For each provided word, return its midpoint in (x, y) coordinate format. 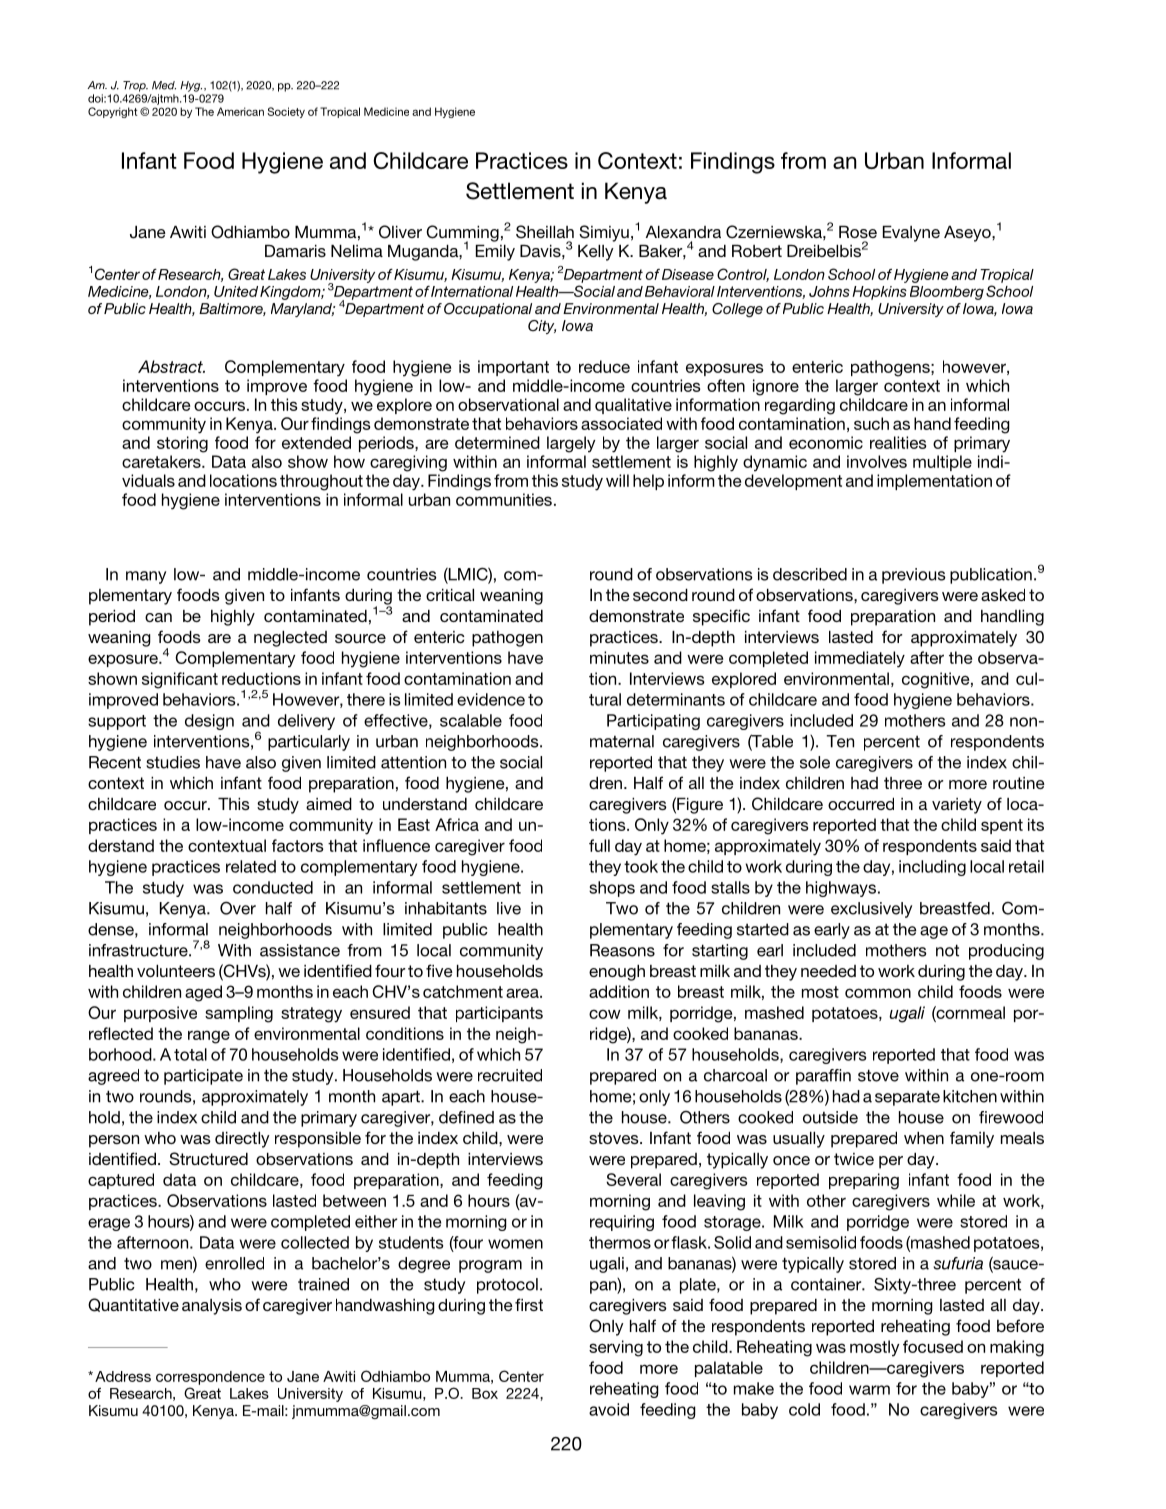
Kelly (596, 253)
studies (173, 762)
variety (957, 806)
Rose (858, 232)
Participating (653, 722)
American (240, 111)
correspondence (210, 1378)
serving (616, 1348)
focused (933, 1346)
